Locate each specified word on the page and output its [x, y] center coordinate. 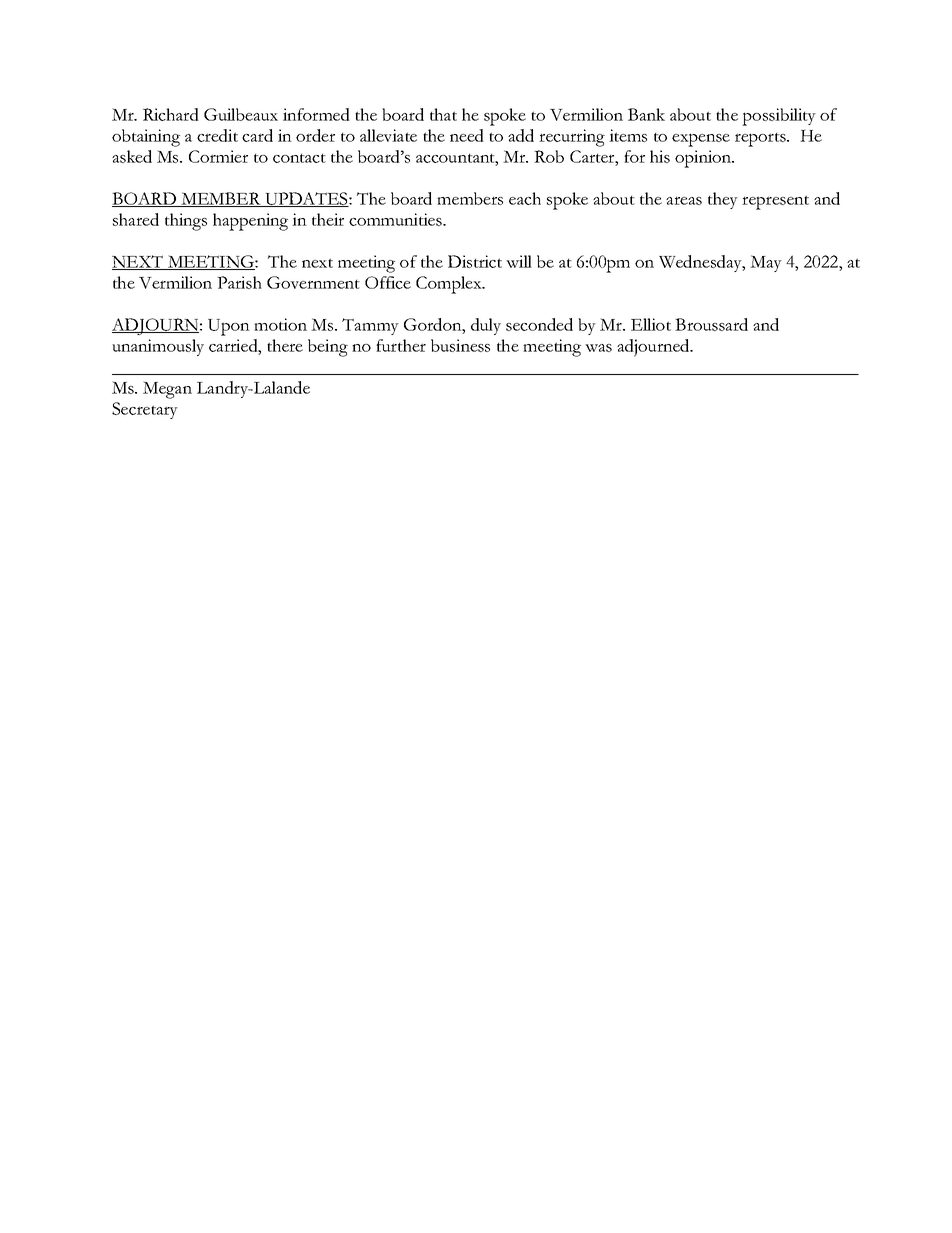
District [475, 261]
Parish [239, 282]
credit [217, 135]
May [766, 263]
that [443, 114]
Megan [167, 390]
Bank [646, 114]
